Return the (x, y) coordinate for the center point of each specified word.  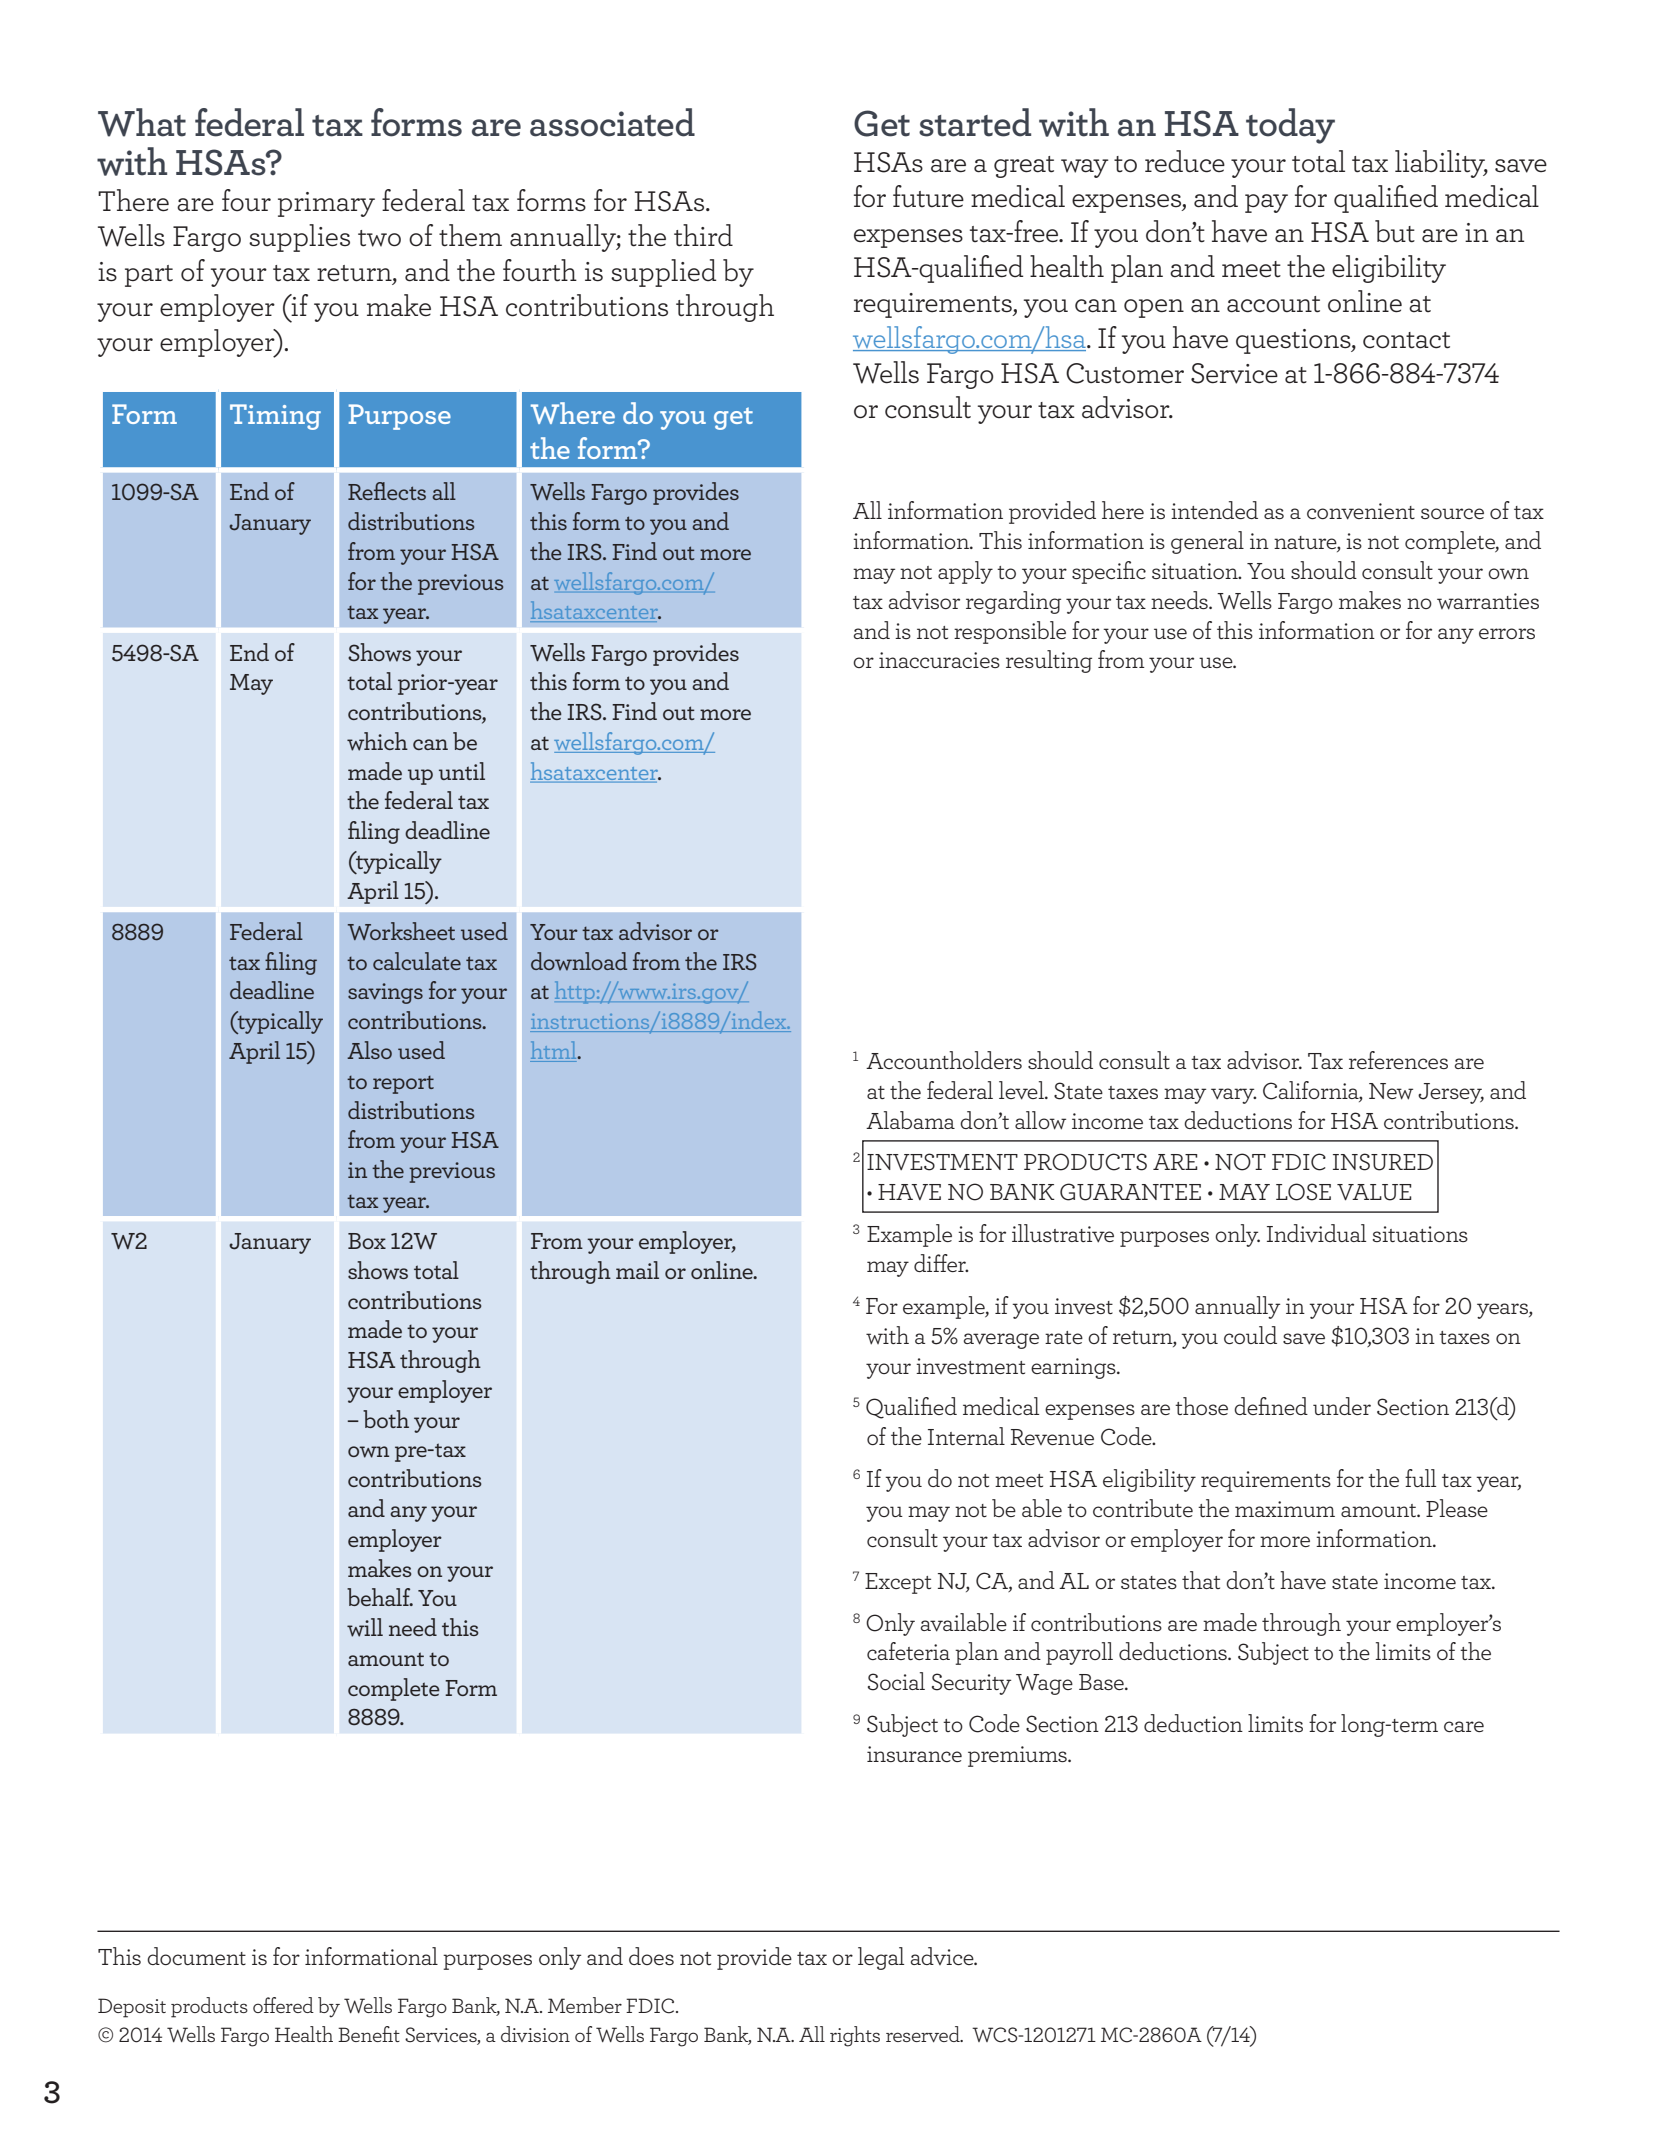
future (928, 196)
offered (283, 2005)
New (1391, 1091)
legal (881, 1958)
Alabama (910, 1120)
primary (326, 204)
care (1464, 1726)
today (1290, 126)
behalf (380, 1597)
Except (898, 1583)
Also (369, 1050)
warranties (1488, 601)
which (377, 741)
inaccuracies (939, 660)
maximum (1285, 1509)
